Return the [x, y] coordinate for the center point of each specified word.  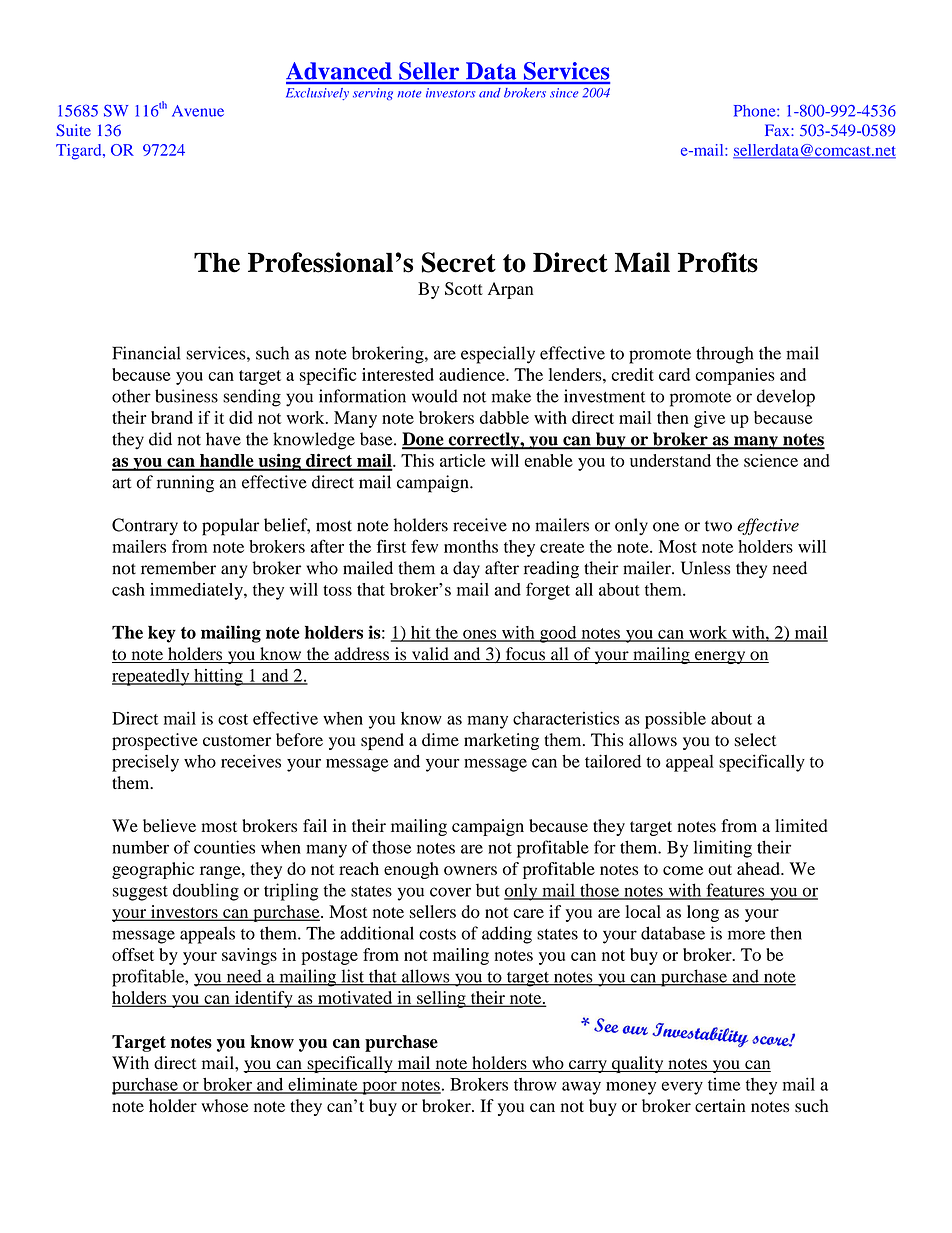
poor [379, 1088]
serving [373, 94]
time [724, 1084]
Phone [756, 111]
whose [224, 1106]
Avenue [198, 111]
